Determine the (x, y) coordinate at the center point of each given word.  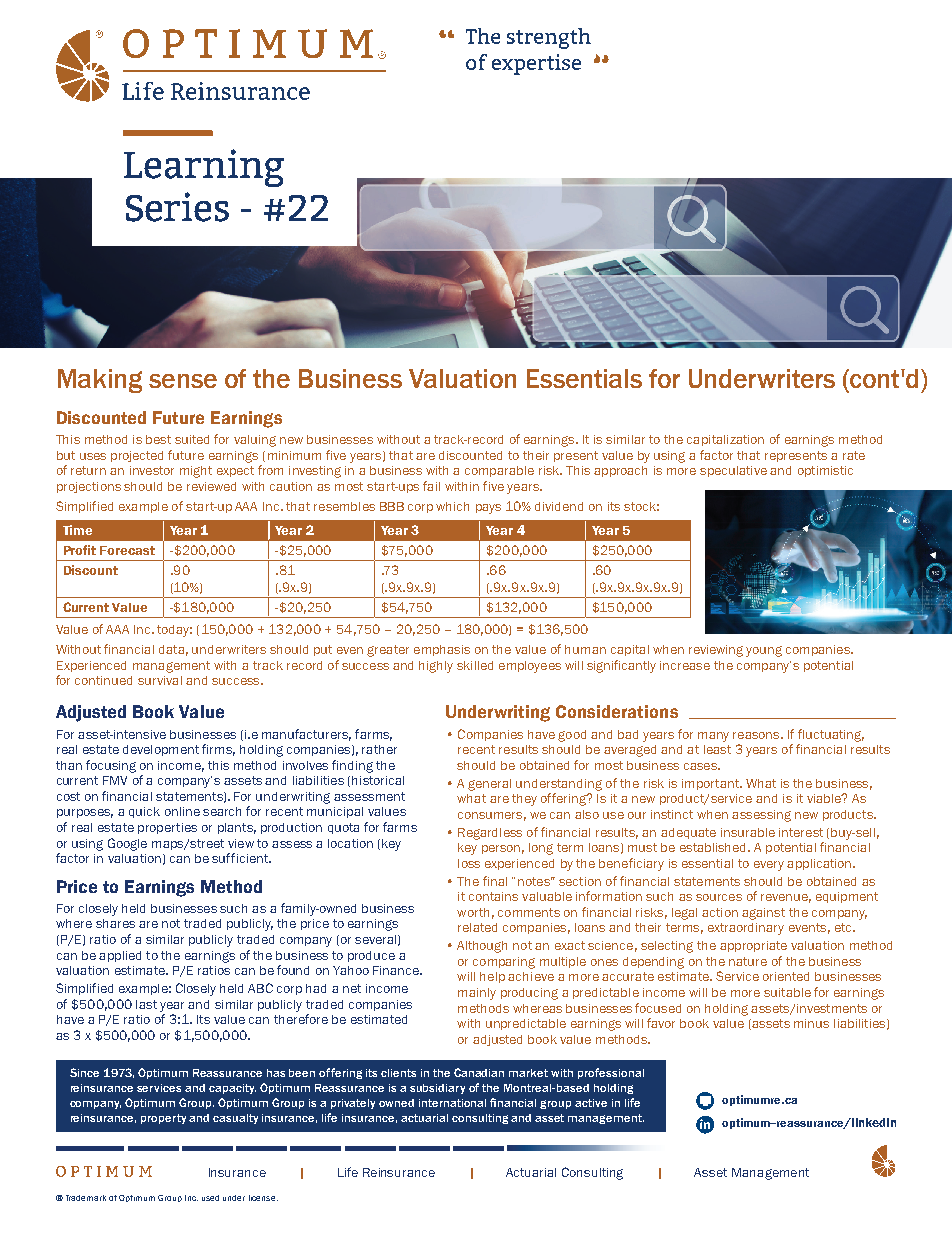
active (591, 1103)
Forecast (127, 550)
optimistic (825, 471)
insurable (748, 832)
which (452, 506)
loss (469, 863)
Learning (204, 168)
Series (177, 207)
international (452, 1103)
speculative (733, 471)
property (163, 1119)
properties (167, 828)
